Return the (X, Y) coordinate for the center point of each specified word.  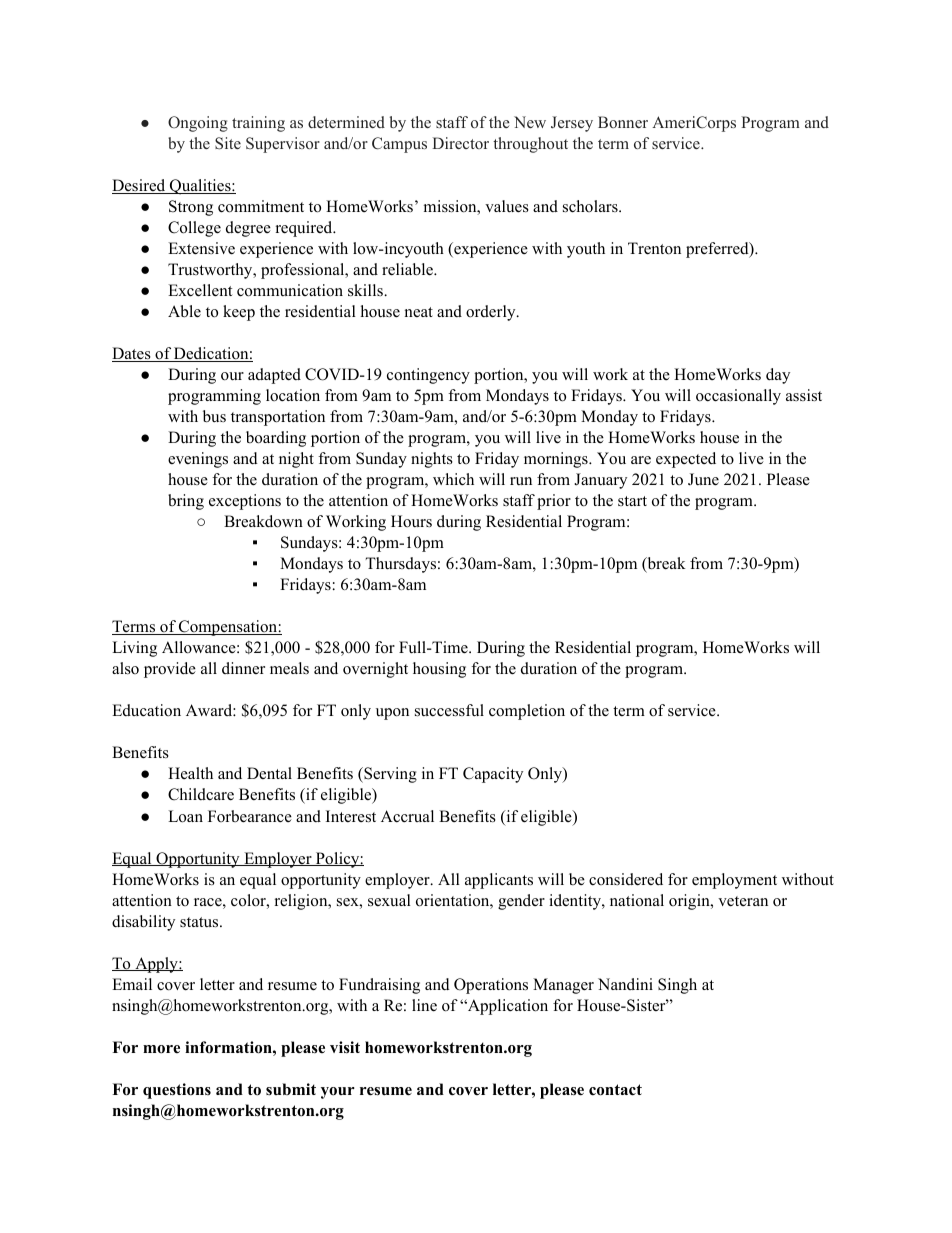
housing (439, 670)
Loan (185, 816)
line (424, 1005)
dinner (243, 668)
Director (460, 143)
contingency (428, 376)
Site (228, 143)
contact (615, 1090)
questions (177, 1091)
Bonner (623, 122)
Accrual (407, 816)
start (632, 501)
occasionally (738, 397)
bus (214, 416)
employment (734, 881)
